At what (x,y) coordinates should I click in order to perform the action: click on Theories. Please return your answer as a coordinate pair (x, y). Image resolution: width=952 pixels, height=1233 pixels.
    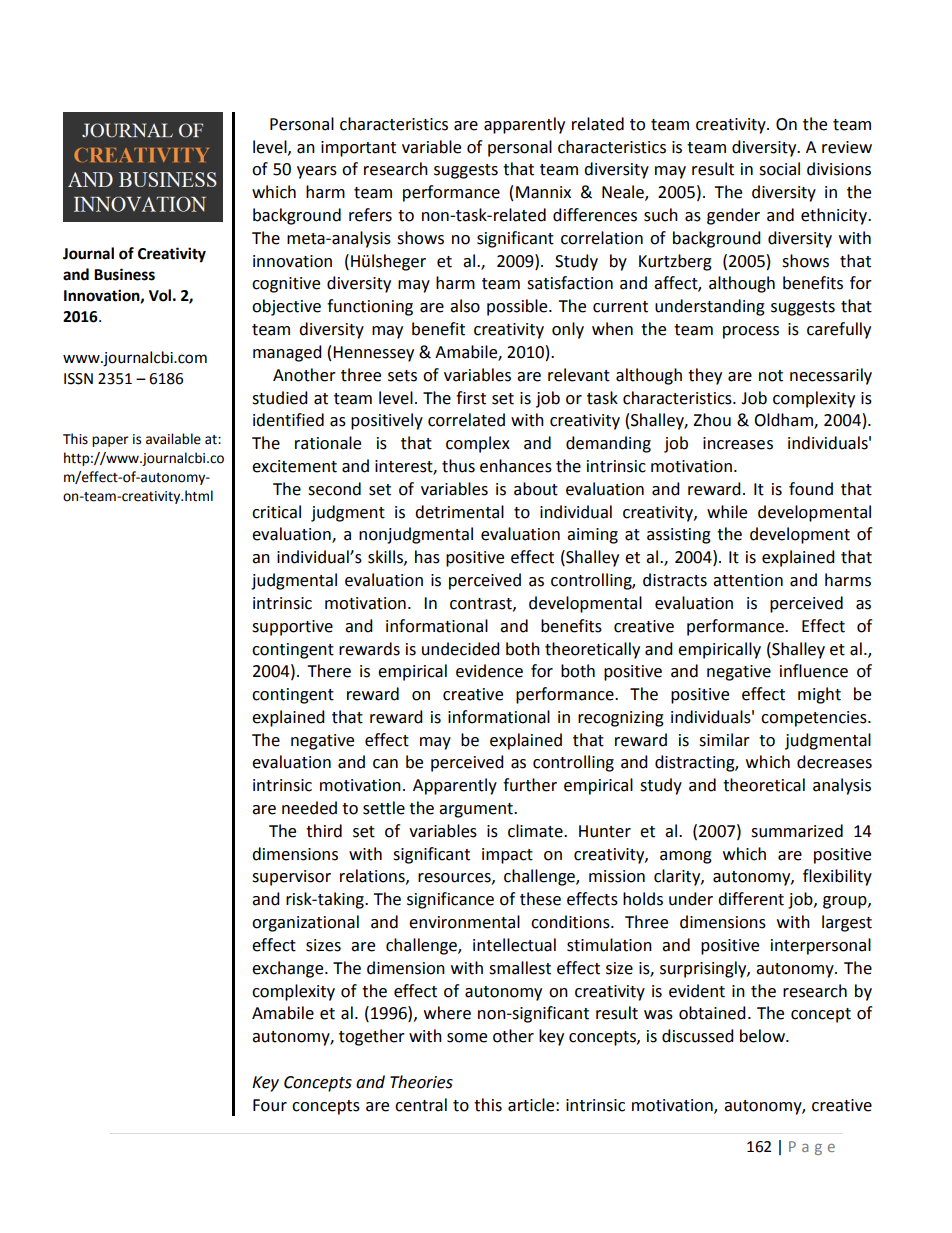
    Looking at the image, I should click on (421, 1082).
